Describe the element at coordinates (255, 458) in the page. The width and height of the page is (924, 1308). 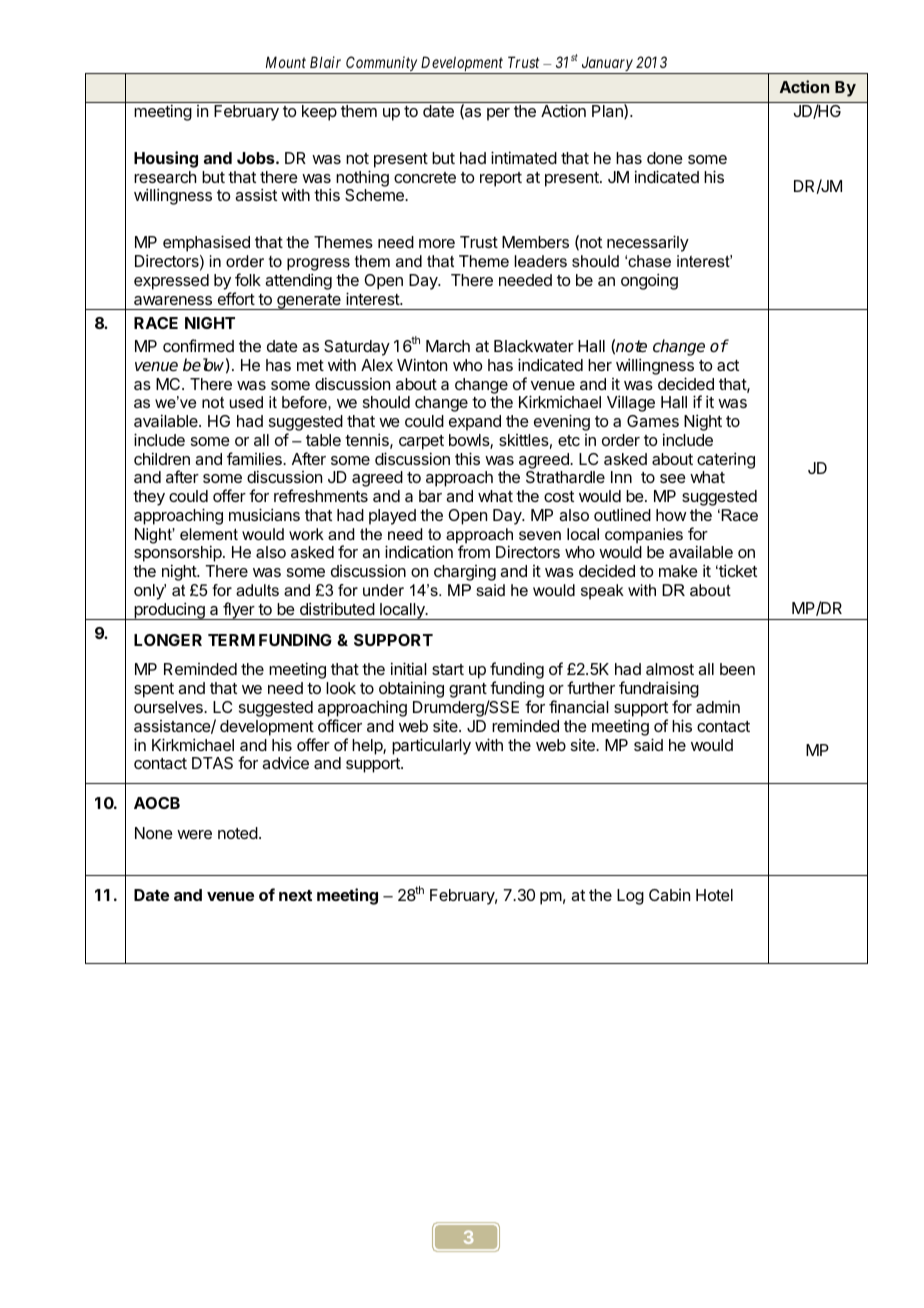
I see `families` at that location.
